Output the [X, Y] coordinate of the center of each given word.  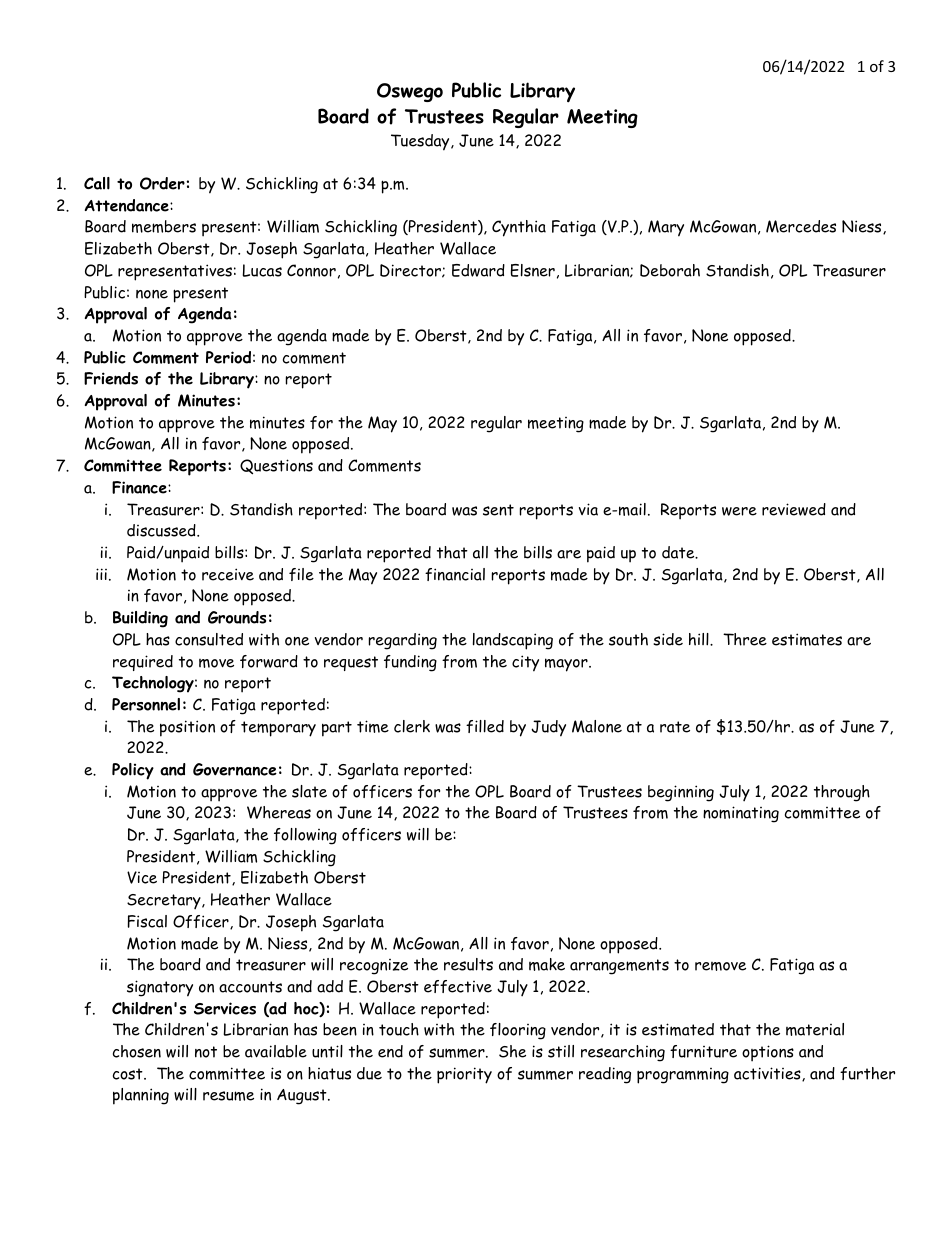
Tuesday [421, 142]
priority [464, 1075]
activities [768, 1074]
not [206, 1052]
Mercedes [801, 226]
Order [162, 183]
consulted [209, 639]
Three [745, 639]
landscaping [513, 641]
